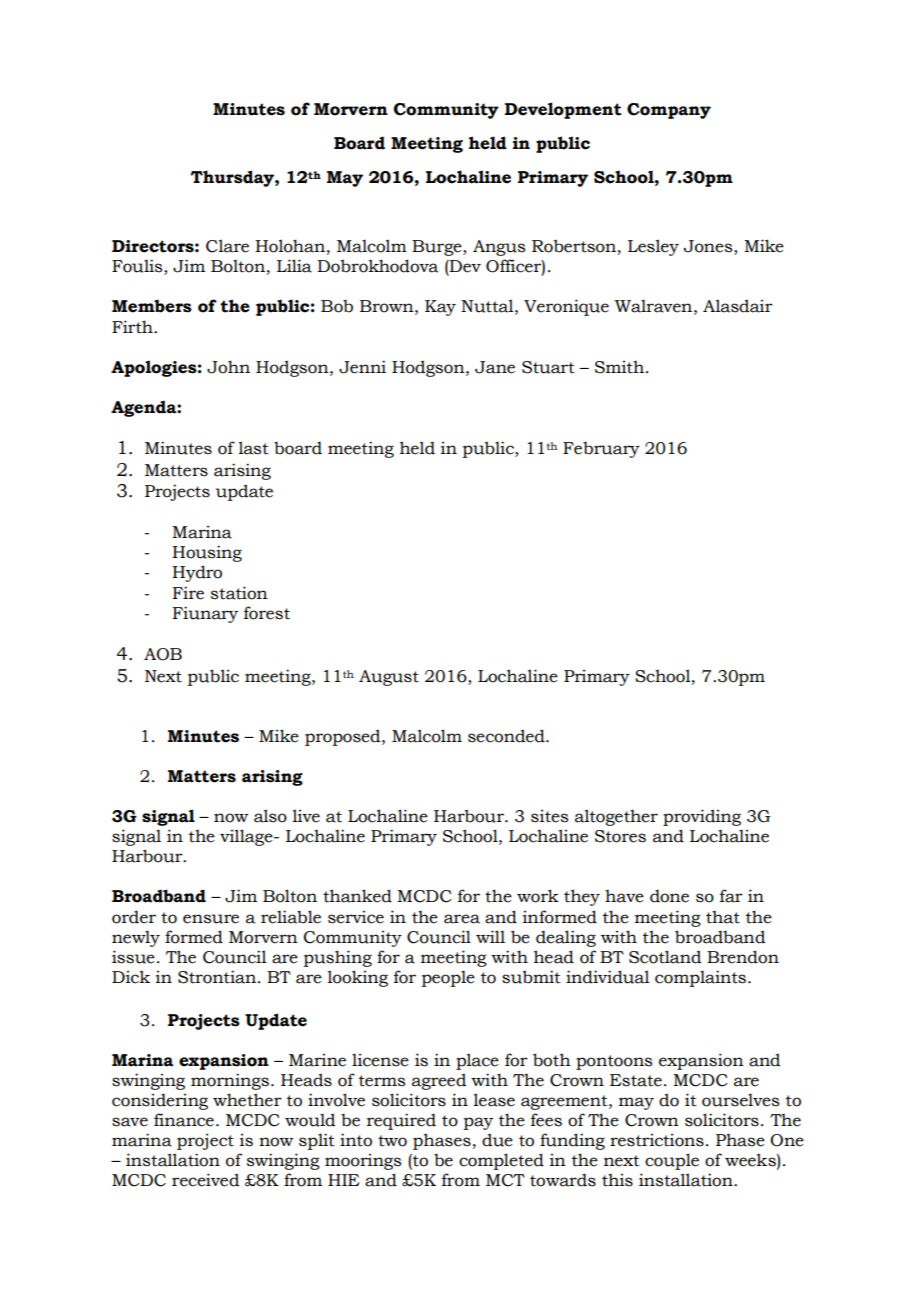 The height and width of the screenshot is (1308, 924). Describe the element at coordinates (672, 1161) in the screenshot. I see `couple` at that location.
